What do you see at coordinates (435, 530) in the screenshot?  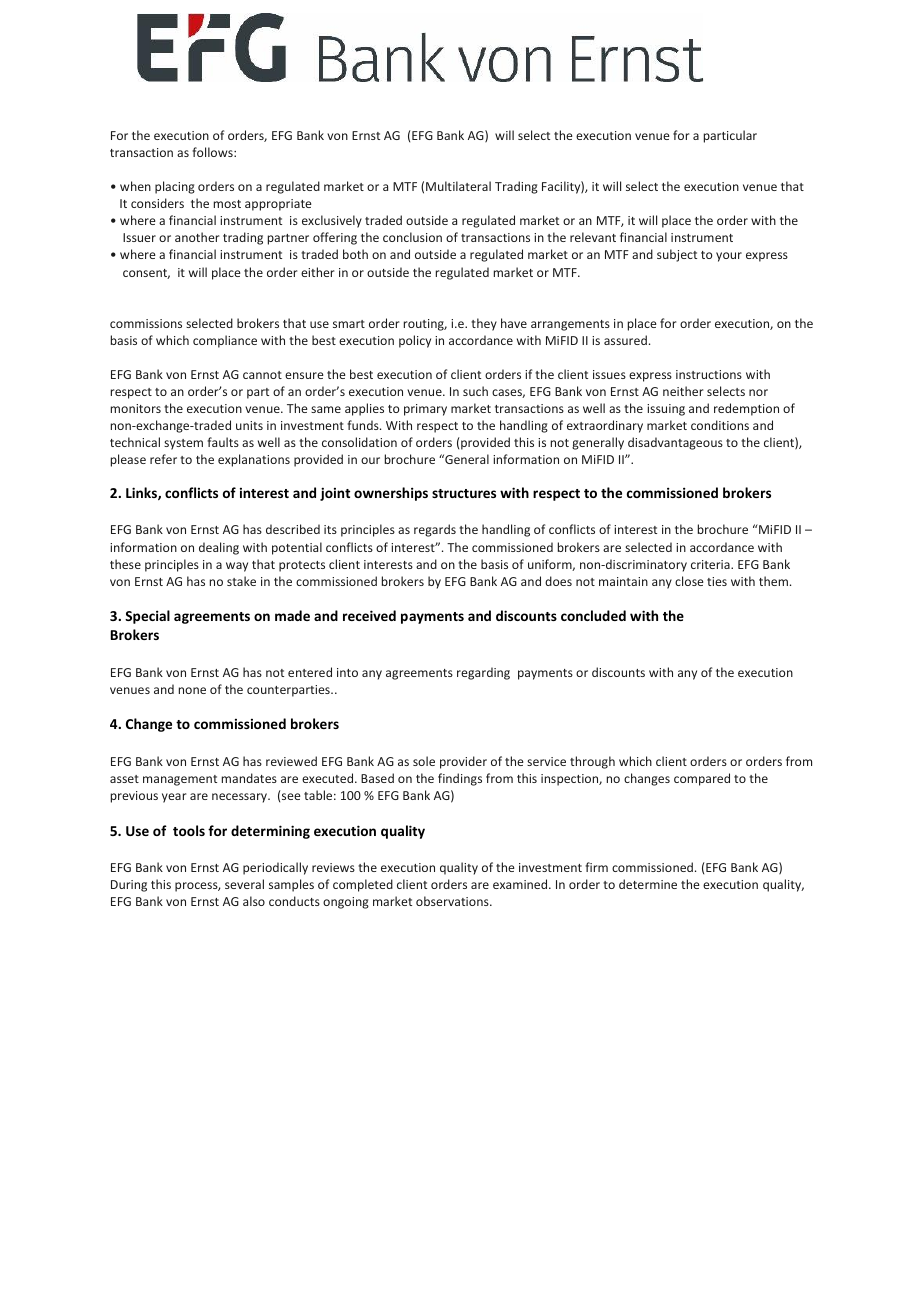 I see `regards` at bounding box center [435, 530].
